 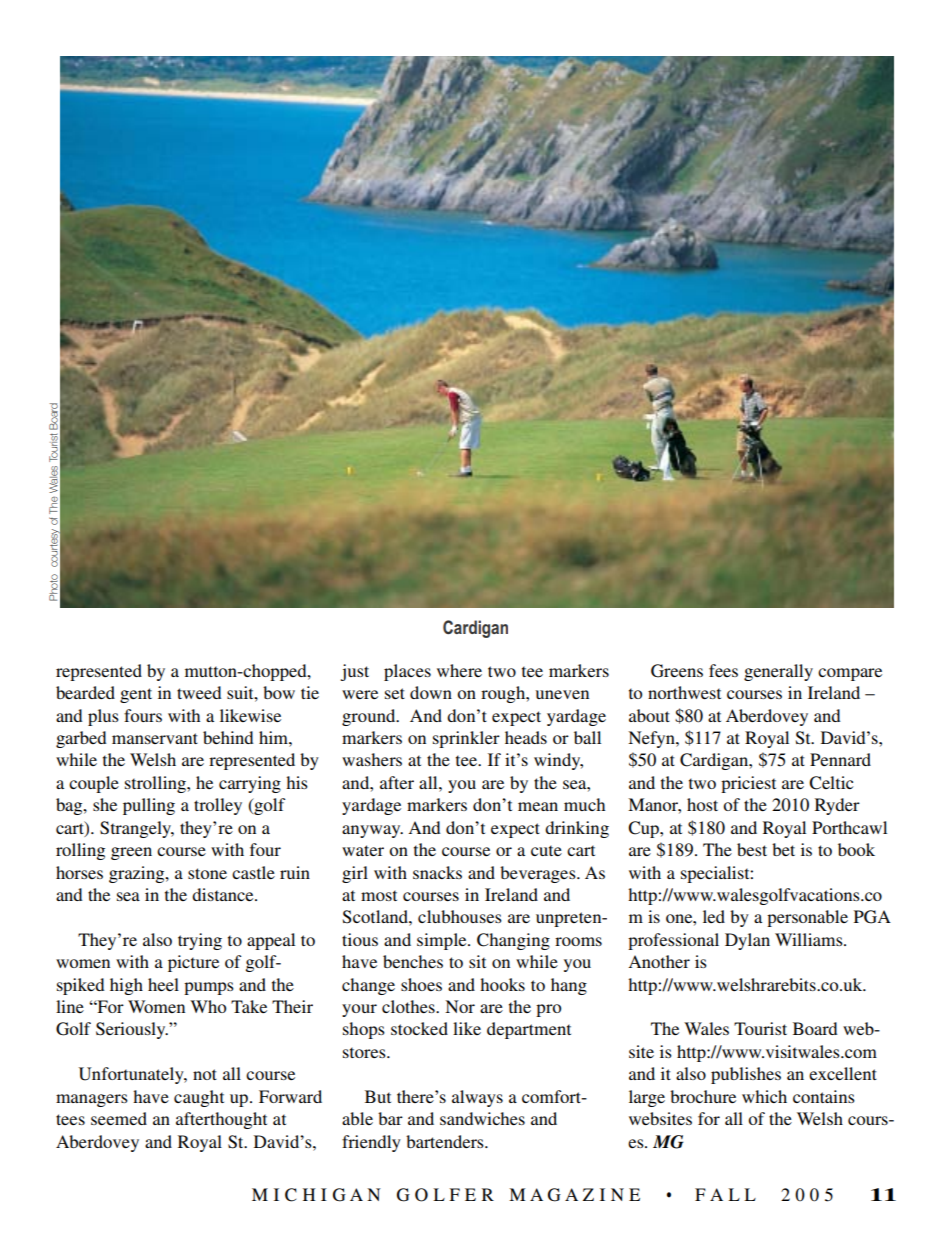 I want to click on publishes, so click(x=746, y=1075).
